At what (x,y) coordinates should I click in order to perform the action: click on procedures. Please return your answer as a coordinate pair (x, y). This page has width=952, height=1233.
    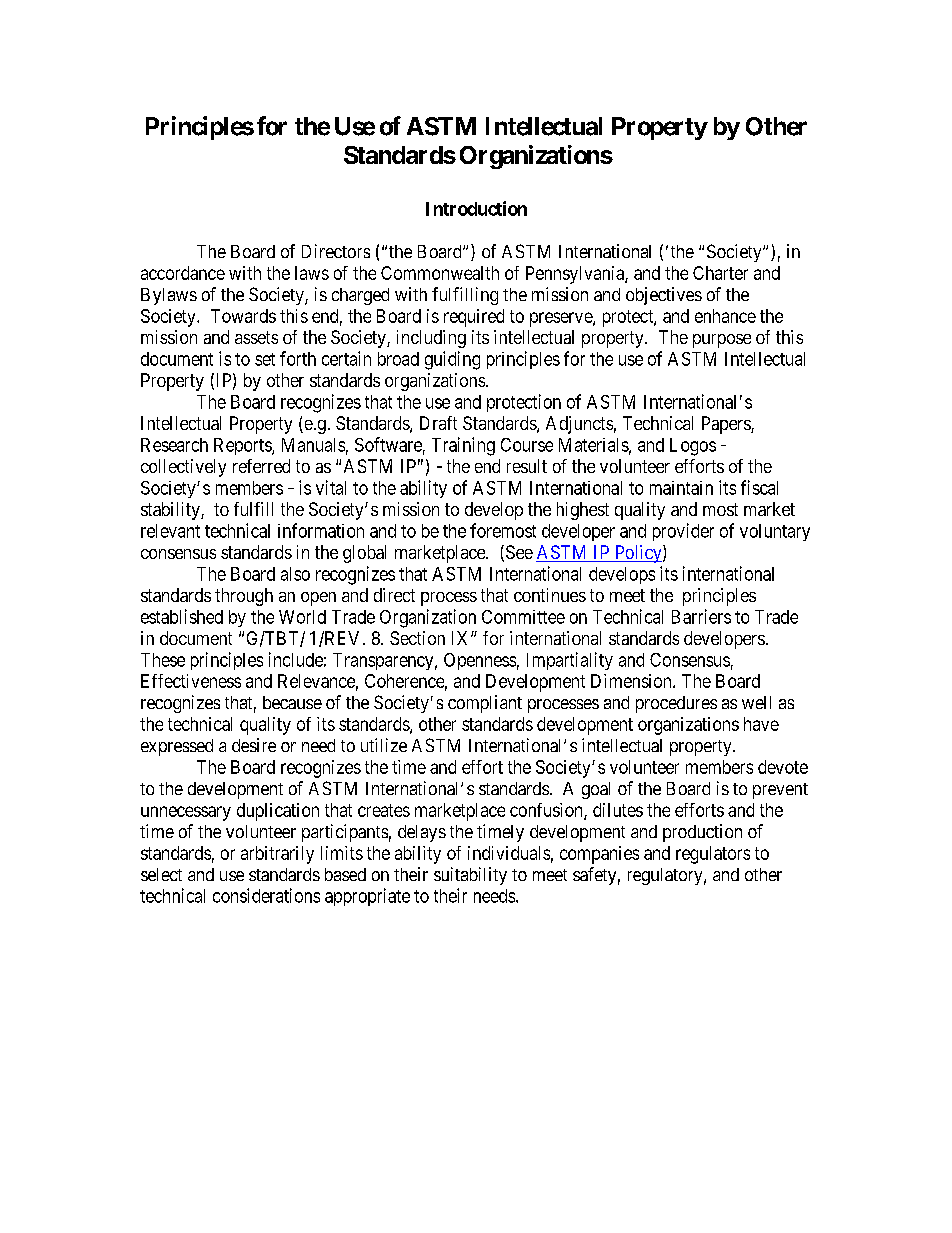
    Looking at the image, I should click on (676, 704).
